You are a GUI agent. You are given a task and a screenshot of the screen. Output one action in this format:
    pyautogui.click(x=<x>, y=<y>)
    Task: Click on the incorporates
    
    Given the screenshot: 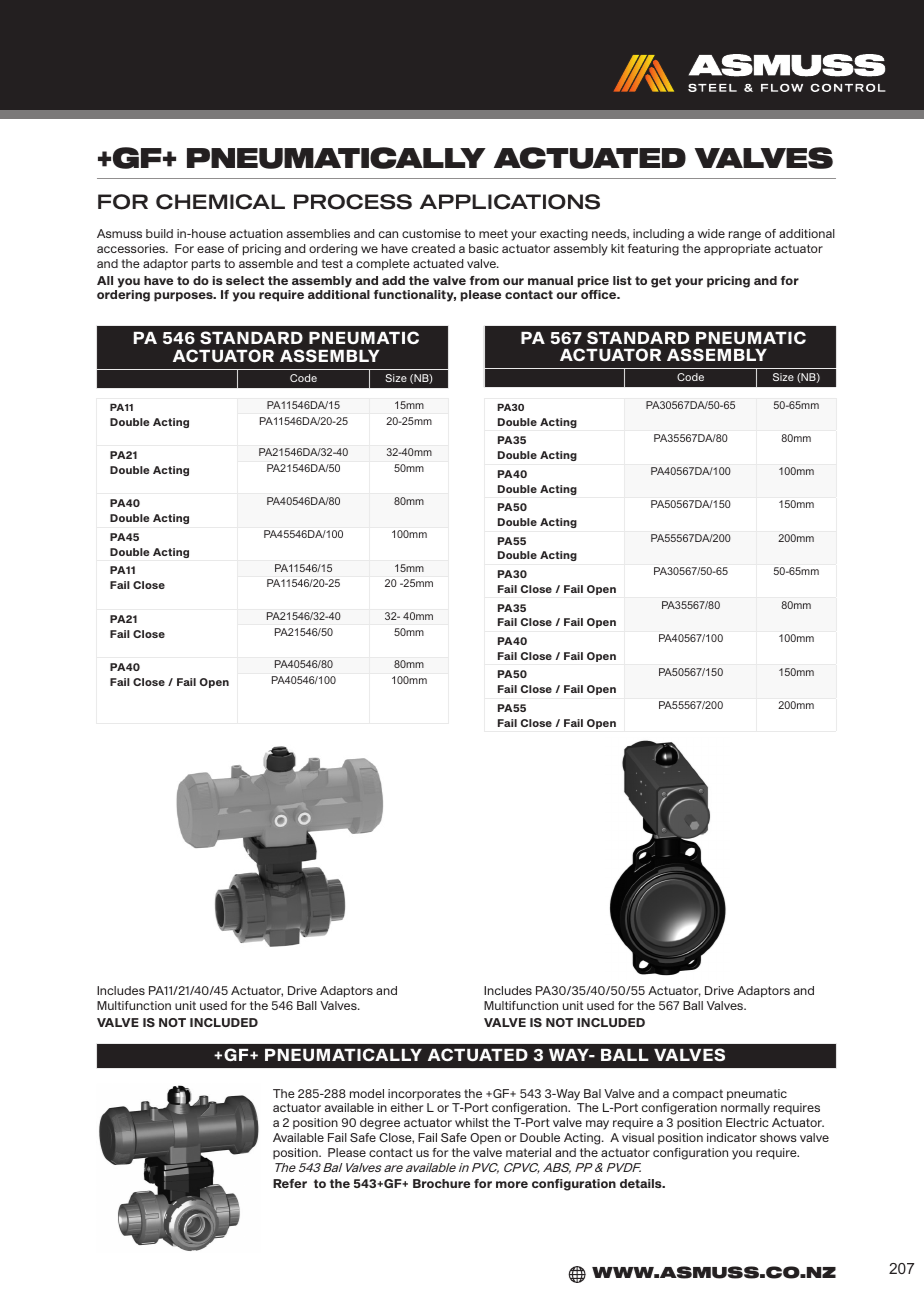 What is the action you would take?
    pyautogui.click(x=424, y=1094)
